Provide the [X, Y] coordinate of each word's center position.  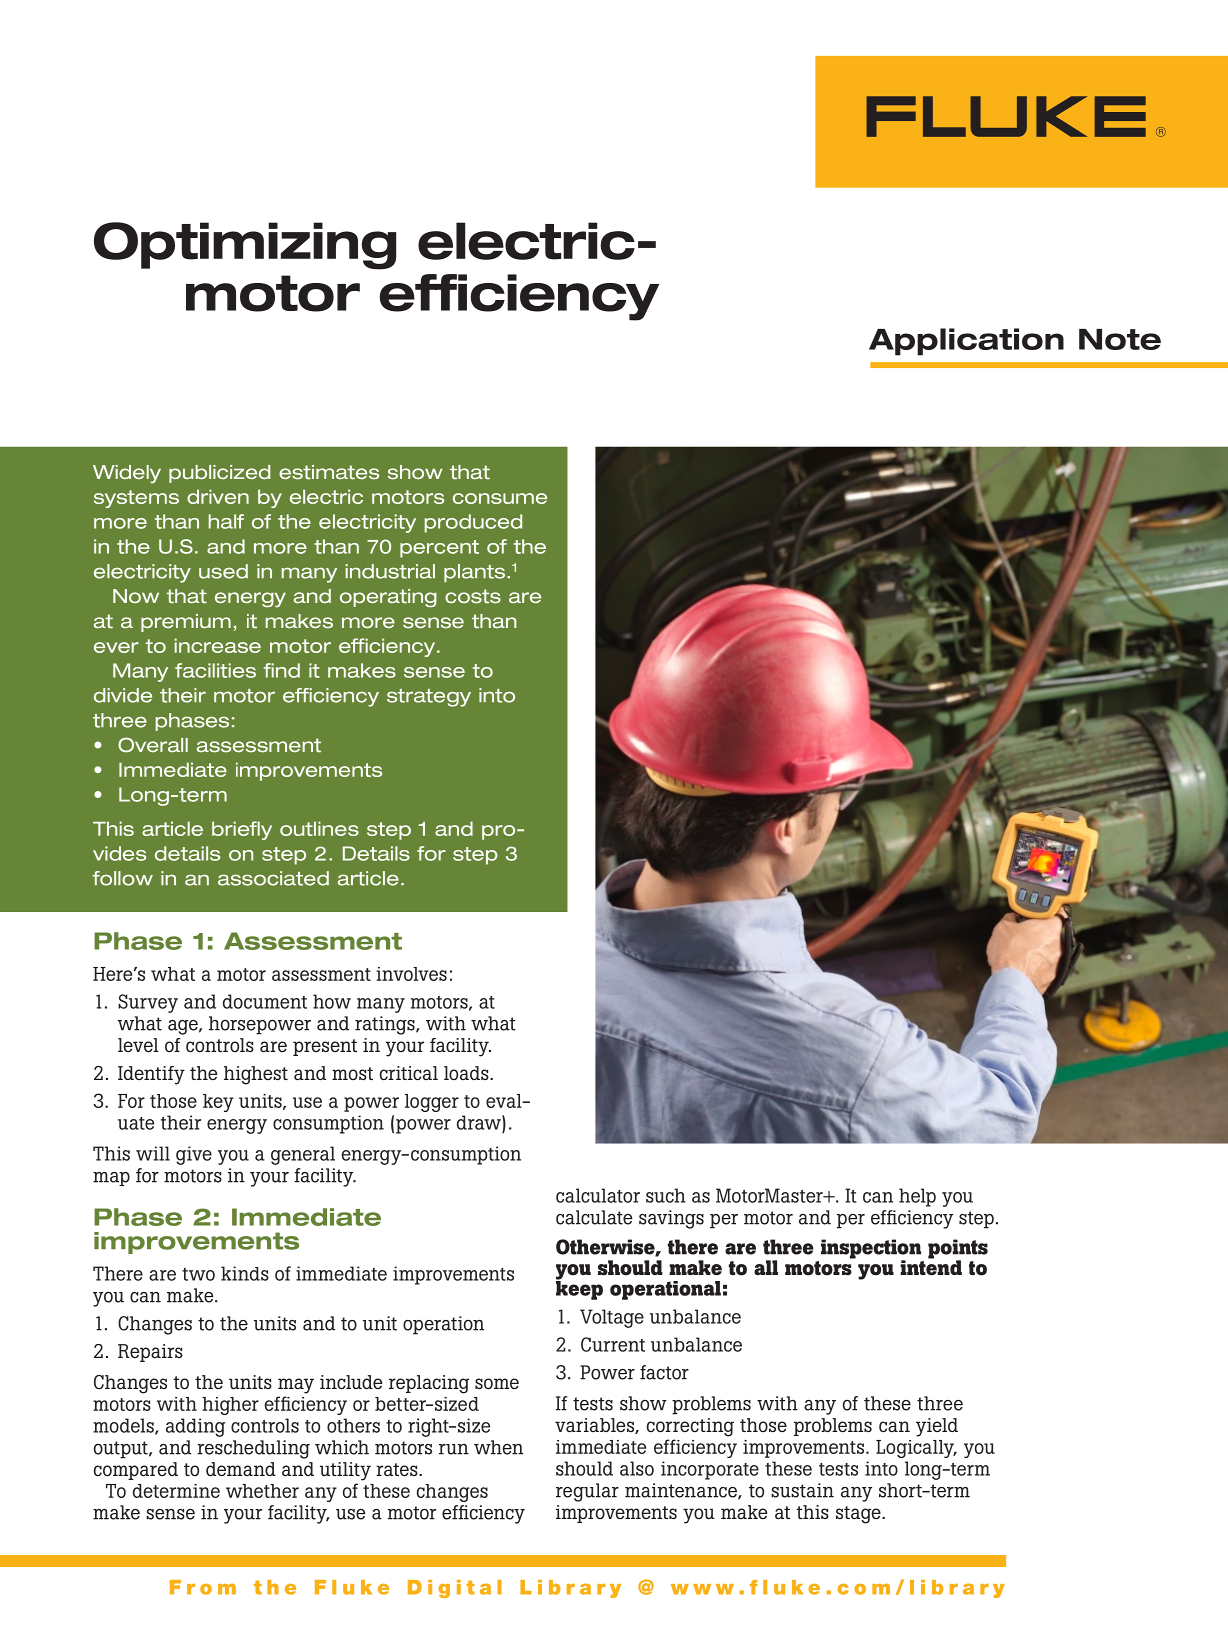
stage [859, 1515]
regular [587, 1492]
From [203, 1587]
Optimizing [245, 246]
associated [273, 878]
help [917, 1197]
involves [411, 974]
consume [500, 498]
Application [966, 342]
